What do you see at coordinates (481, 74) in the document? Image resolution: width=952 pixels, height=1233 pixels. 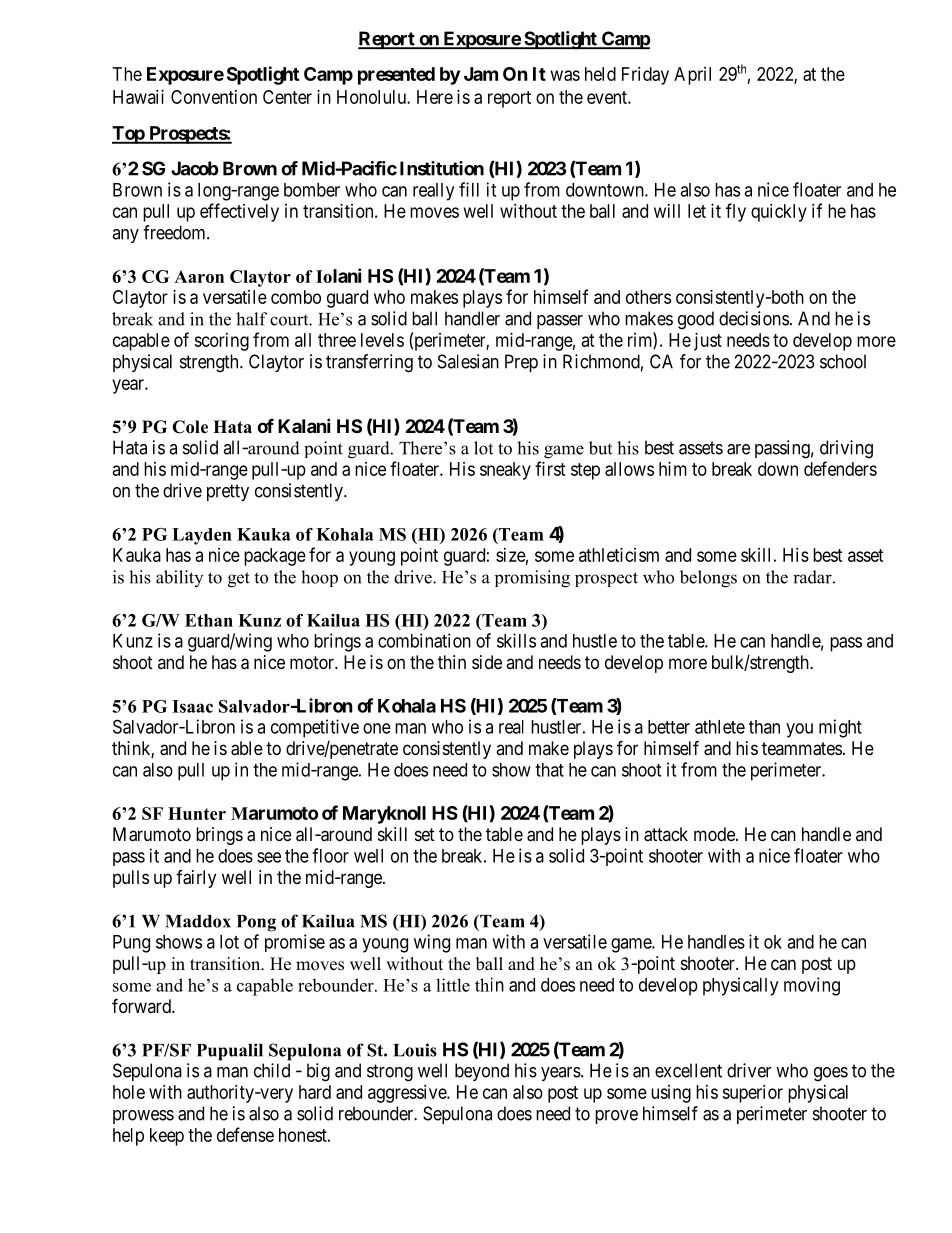 I see `Jam` at bounding box center [481, 74].
